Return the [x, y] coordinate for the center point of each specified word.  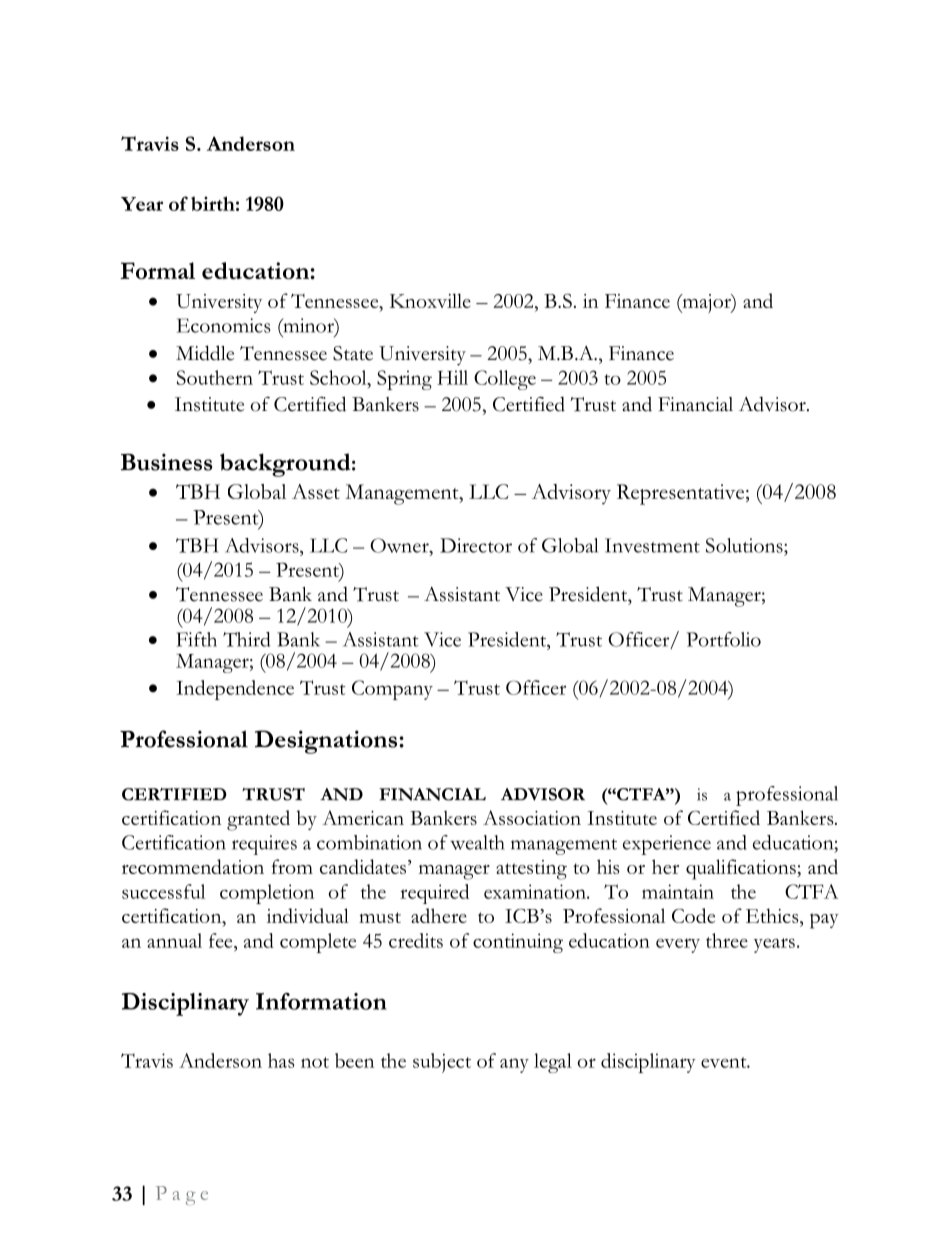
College [505, 380]
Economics [223, 325]
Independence [235, 690]
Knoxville [430, 300]
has [281, 1060]
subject [442, 1063]
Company [392, 690]
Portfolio [723, 639]
